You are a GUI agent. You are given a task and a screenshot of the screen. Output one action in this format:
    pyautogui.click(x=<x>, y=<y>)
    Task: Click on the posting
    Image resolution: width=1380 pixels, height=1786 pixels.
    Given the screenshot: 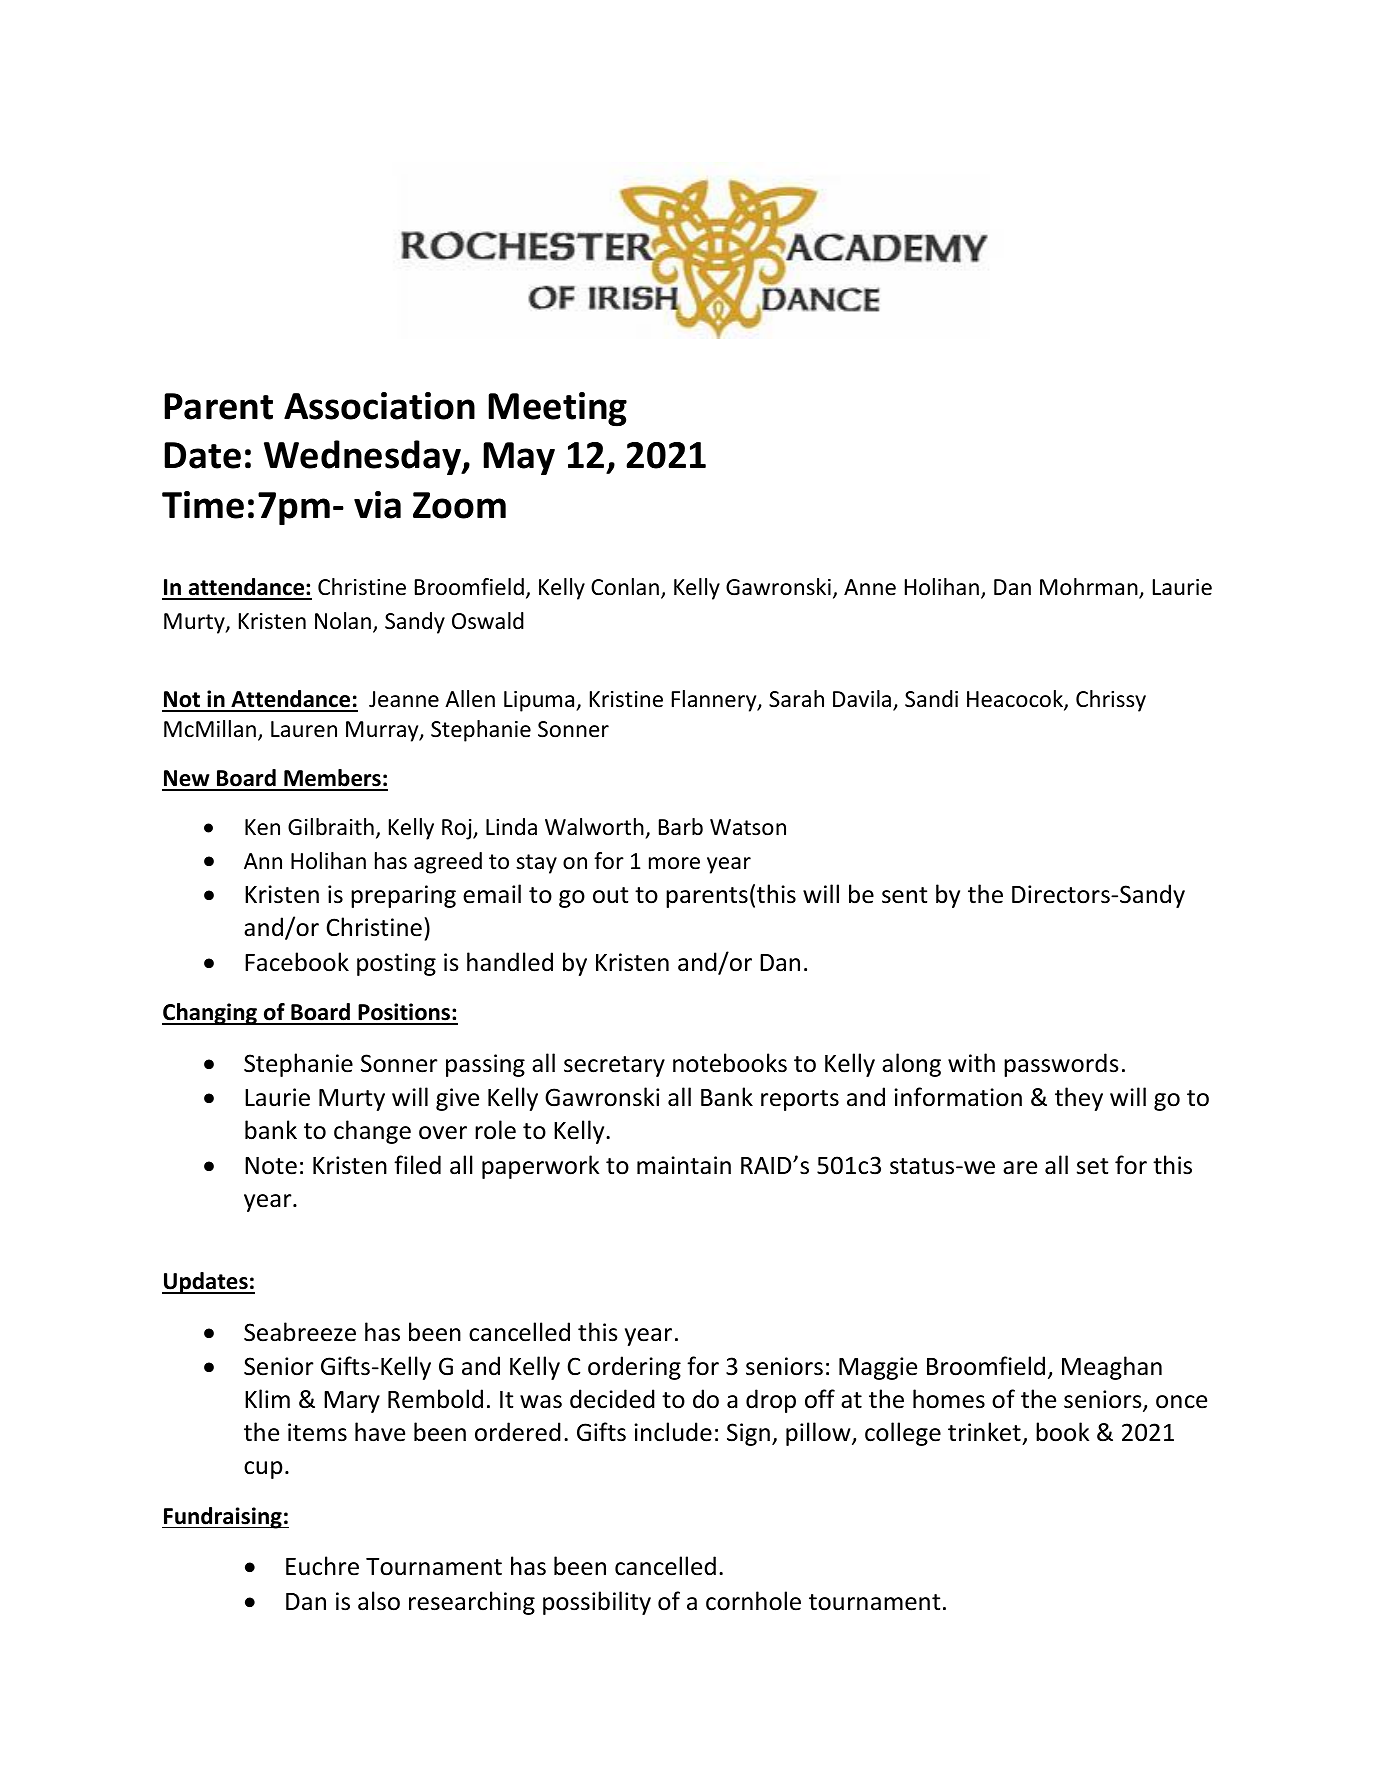 What is the action you would take?
    pyautogui.click(x=396, y=964)
